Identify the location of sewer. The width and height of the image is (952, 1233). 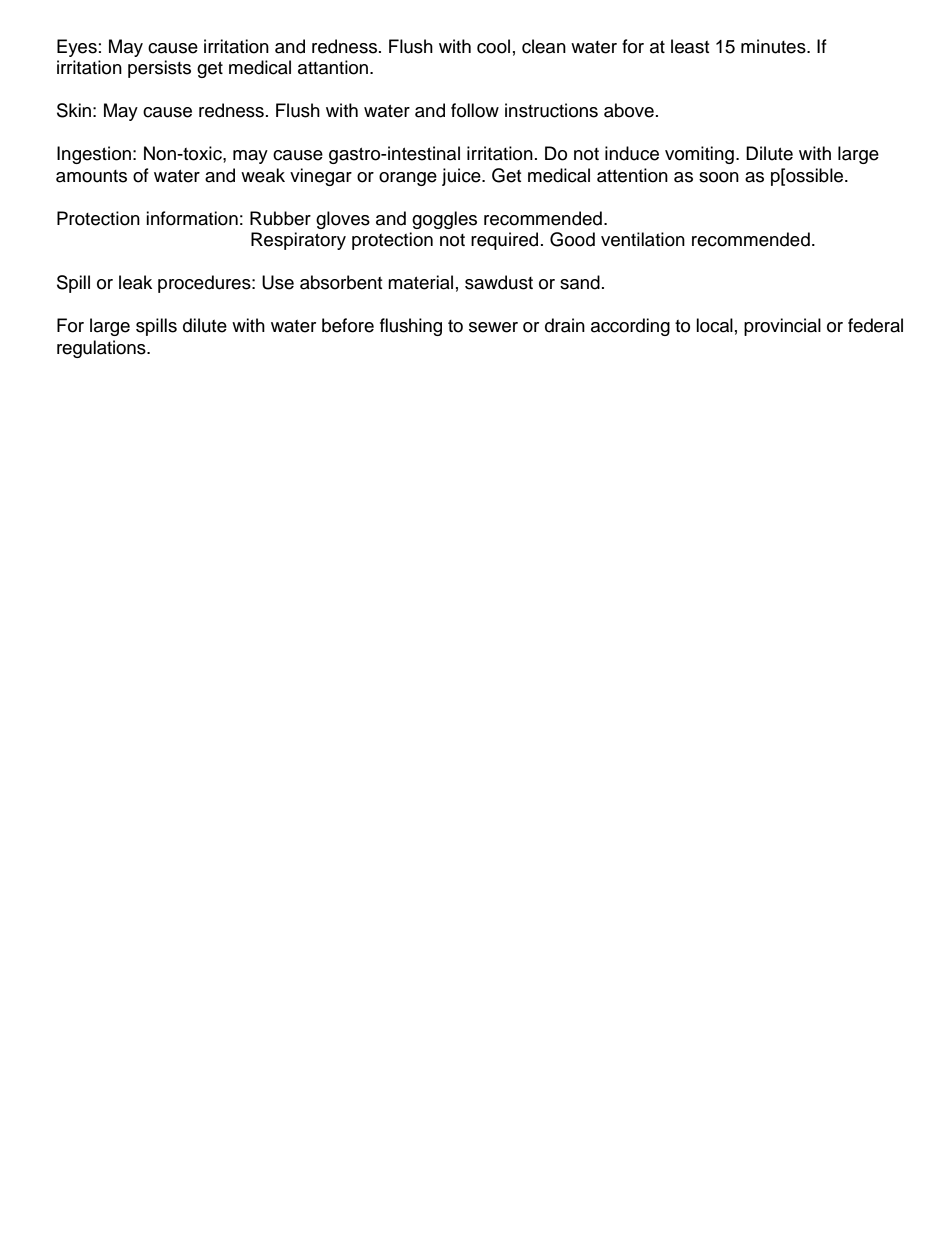
(493, 327).
